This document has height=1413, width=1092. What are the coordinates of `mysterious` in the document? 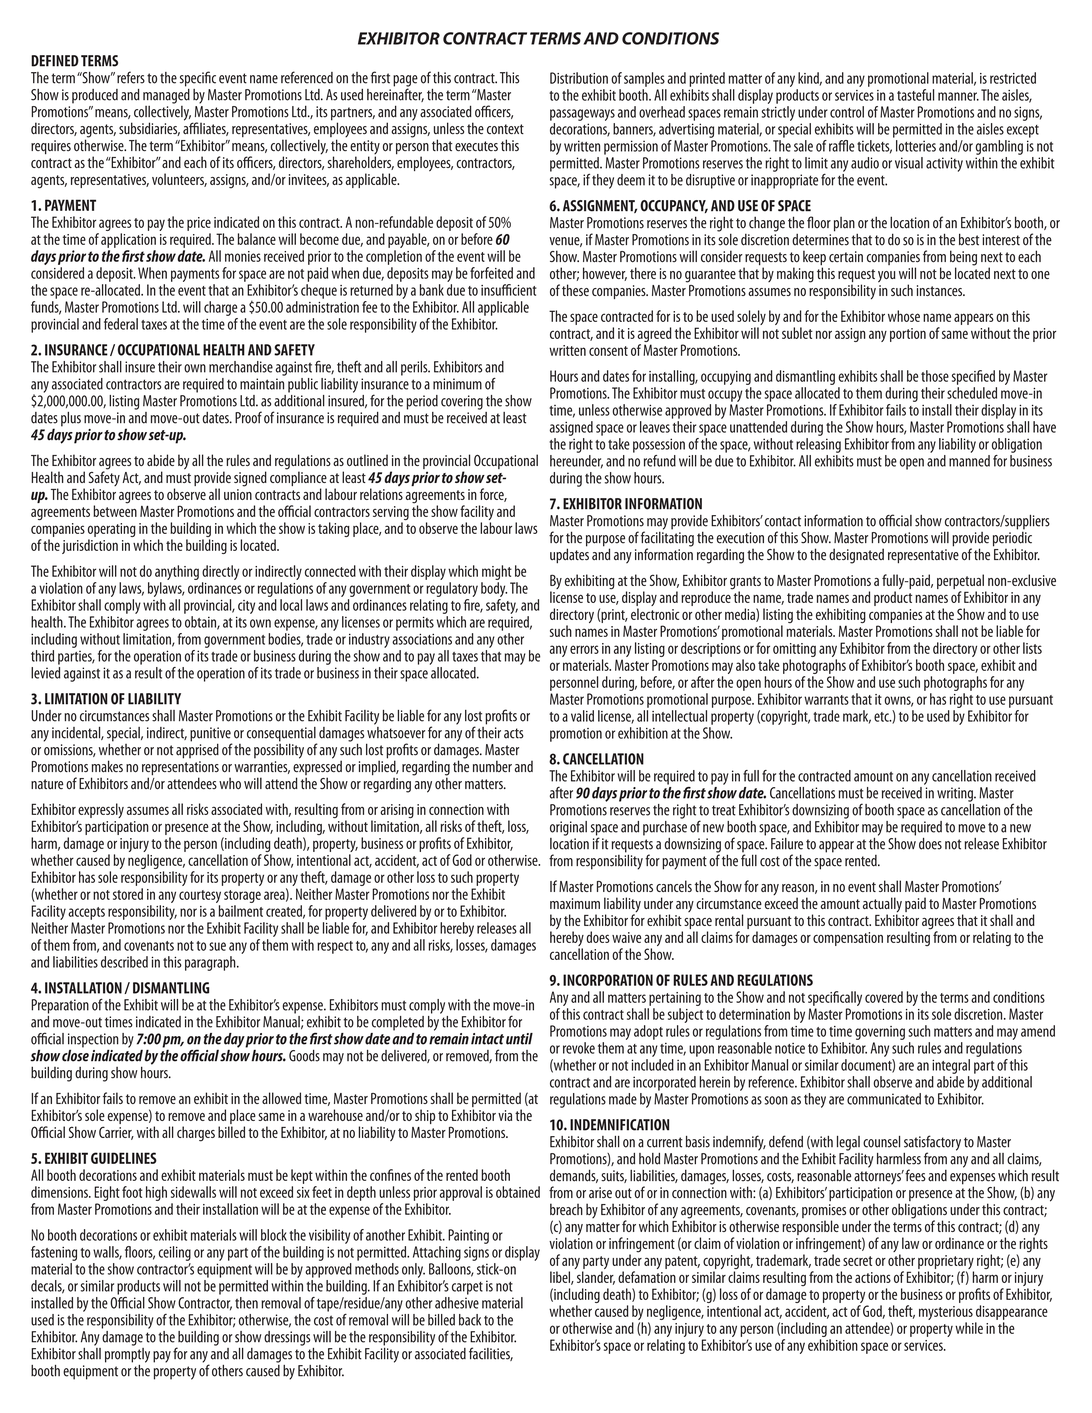 It's located at (946, 1314).
